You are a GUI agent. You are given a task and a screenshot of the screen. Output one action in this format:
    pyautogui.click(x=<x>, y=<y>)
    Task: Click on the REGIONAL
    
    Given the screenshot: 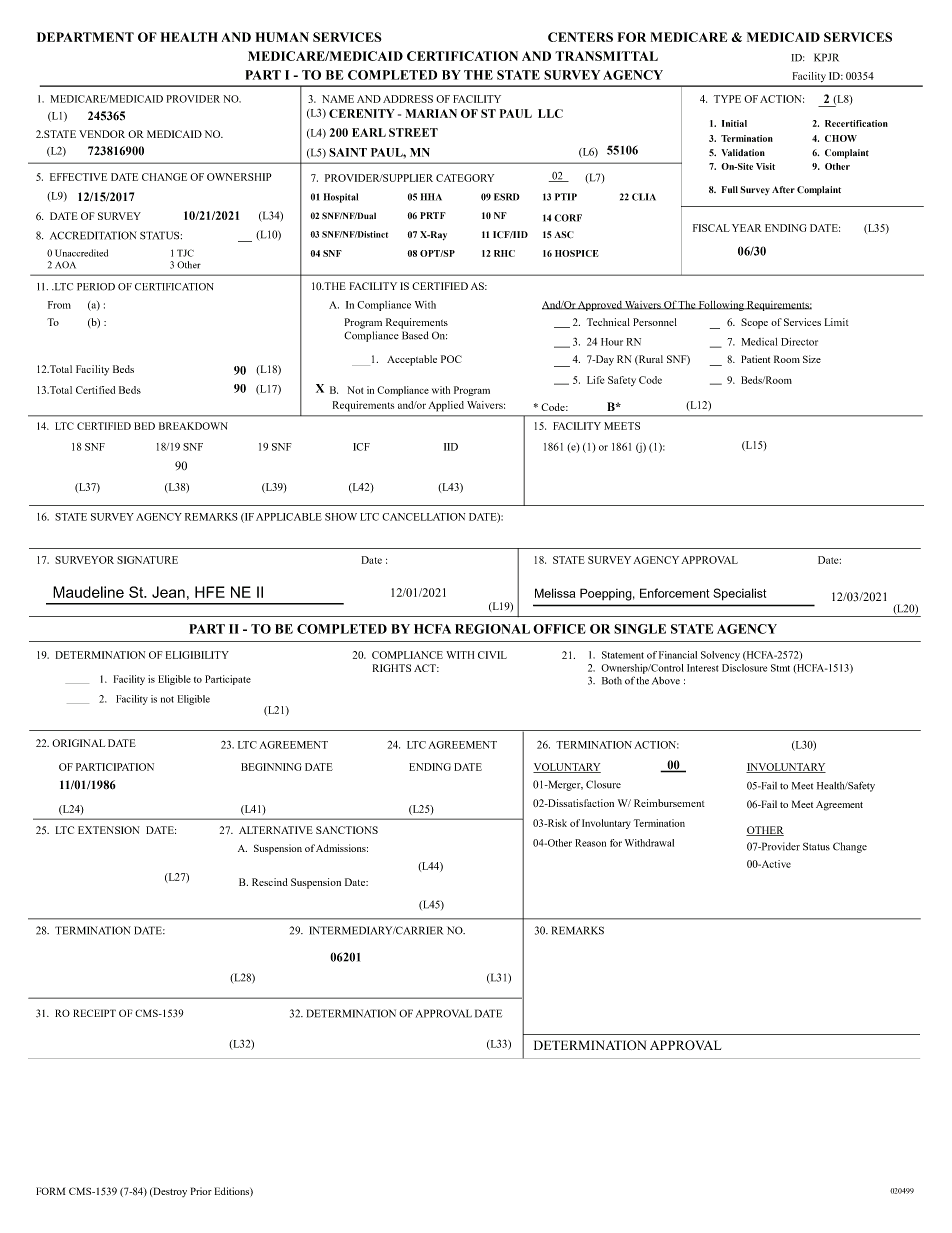 What is the action you would take?
    pyautogui.click(x=492, y=629)
